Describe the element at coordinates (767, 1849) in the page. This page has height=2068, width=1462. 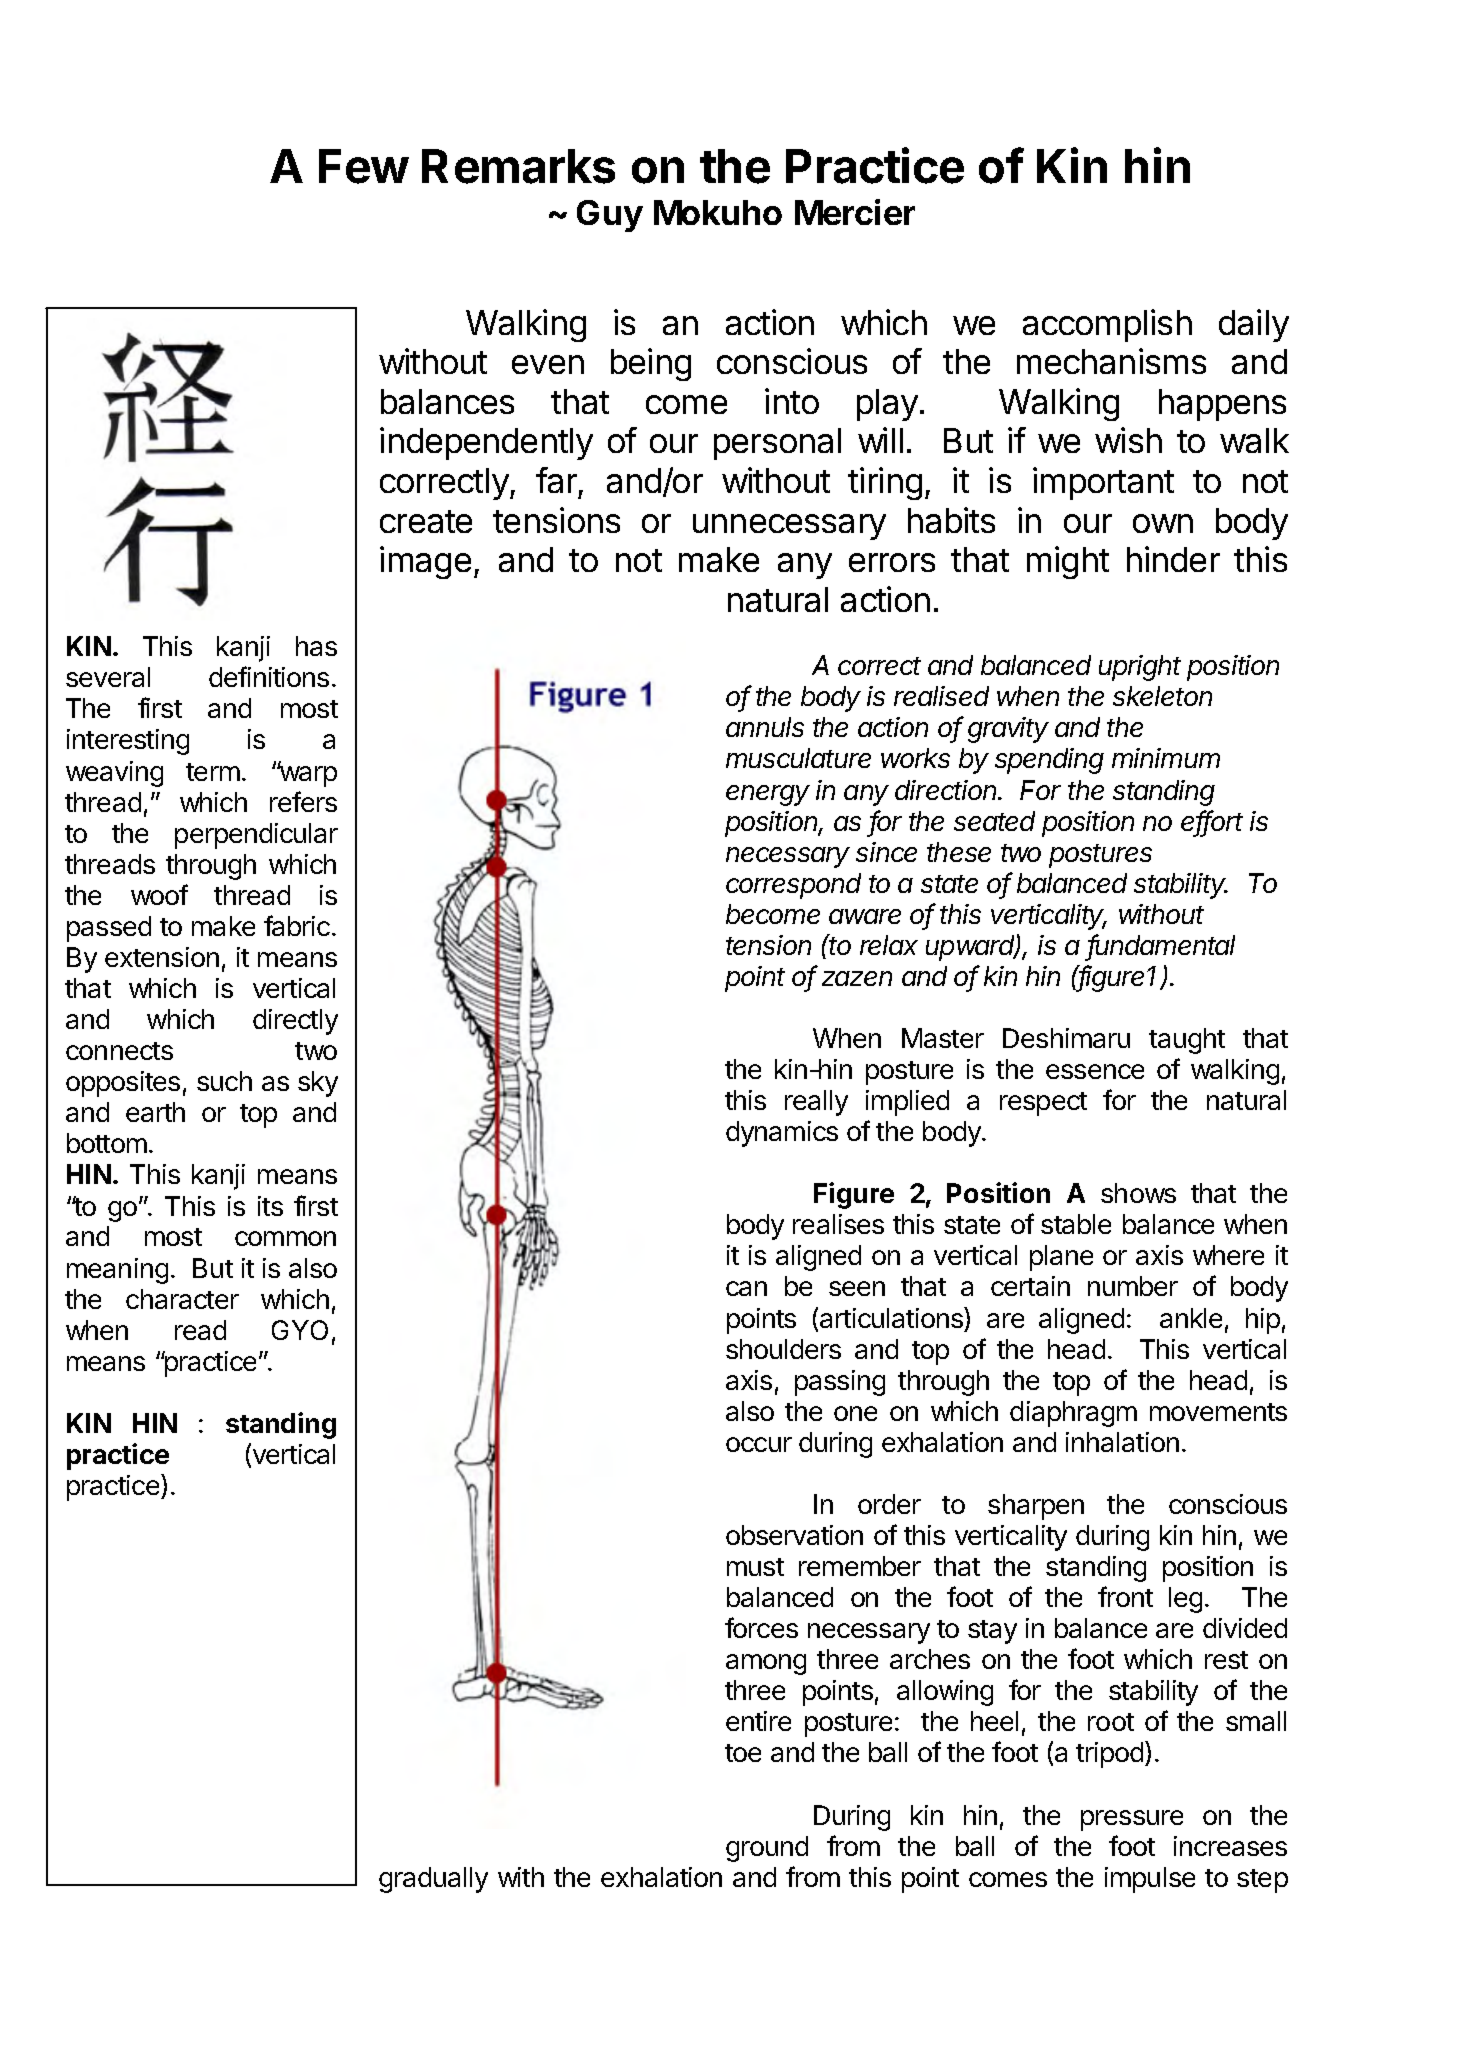
I see `ground` at that location.
